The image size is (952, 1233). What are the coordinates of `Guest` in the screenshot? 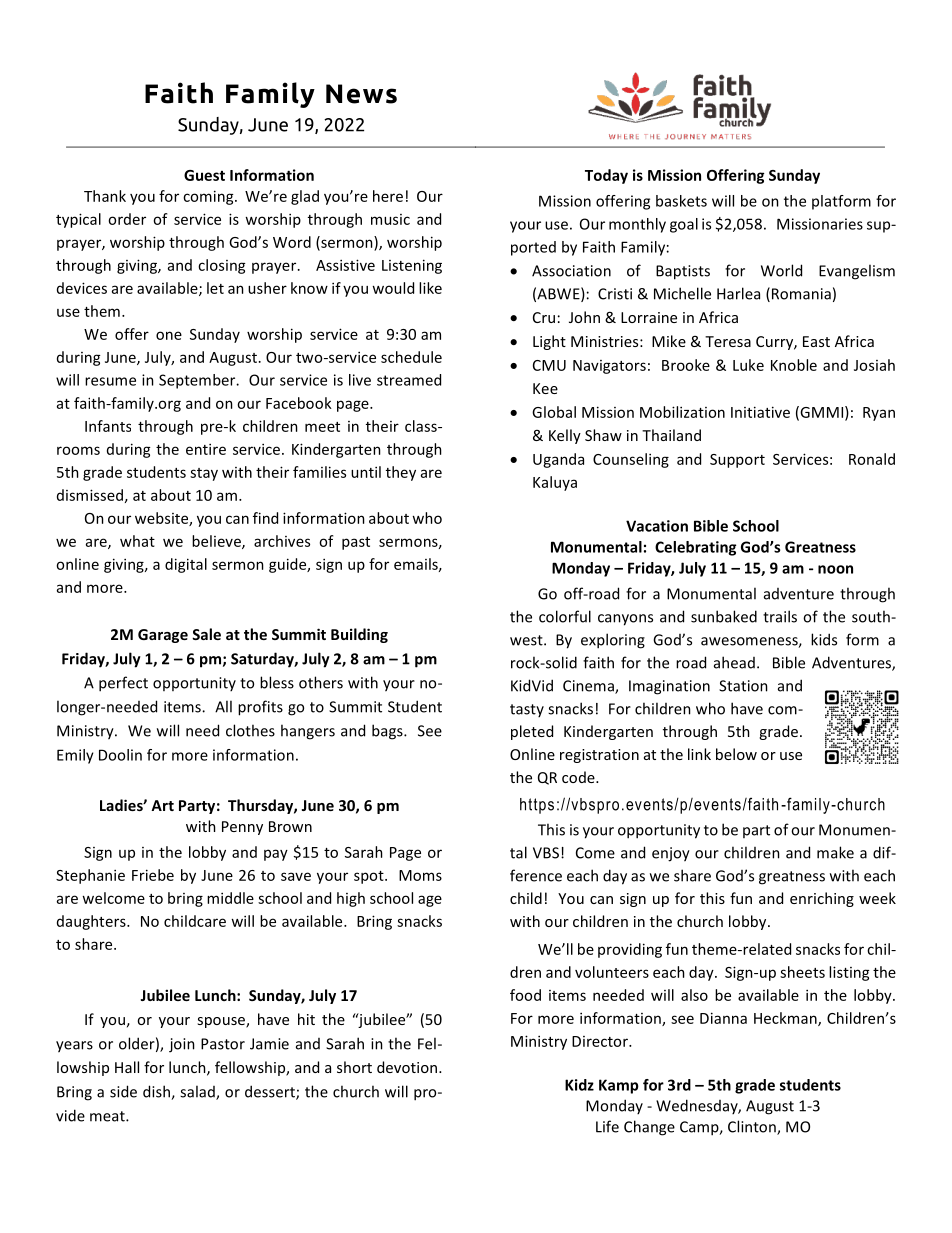 It's located at (204, 175).
